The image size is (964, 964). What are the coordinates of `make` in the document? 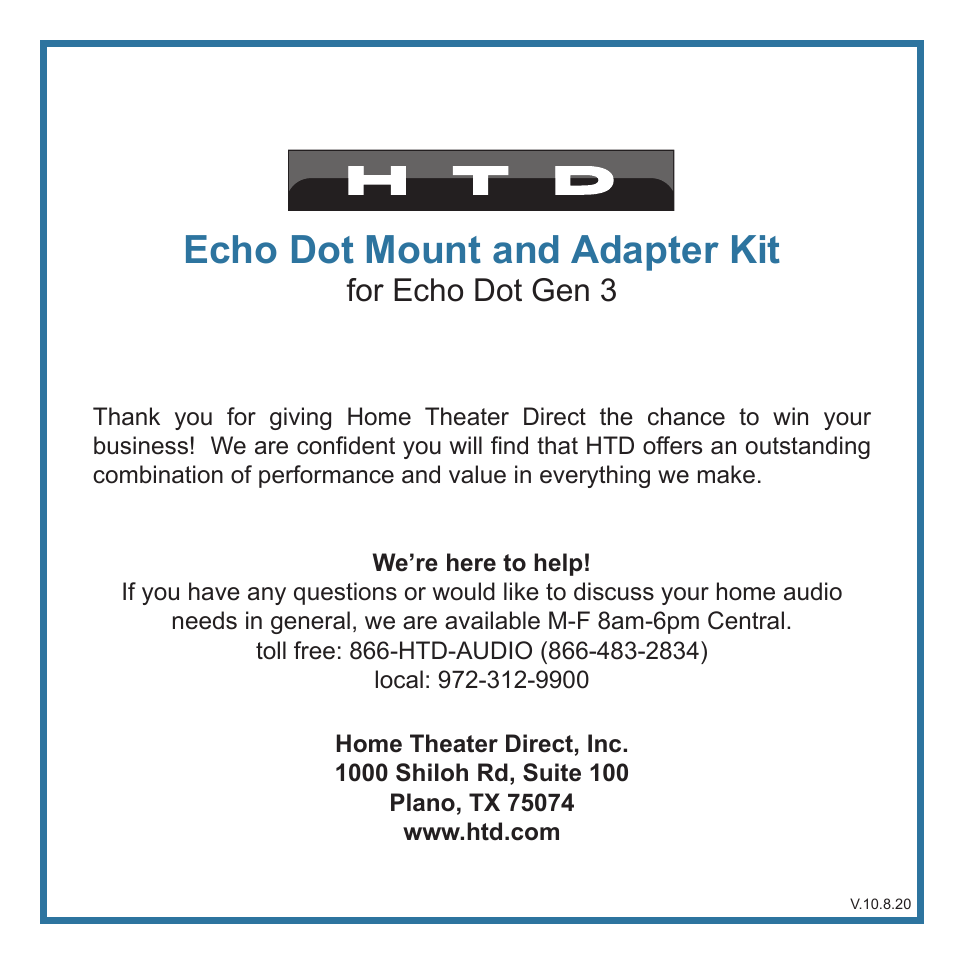 It's located at (726, 474).
